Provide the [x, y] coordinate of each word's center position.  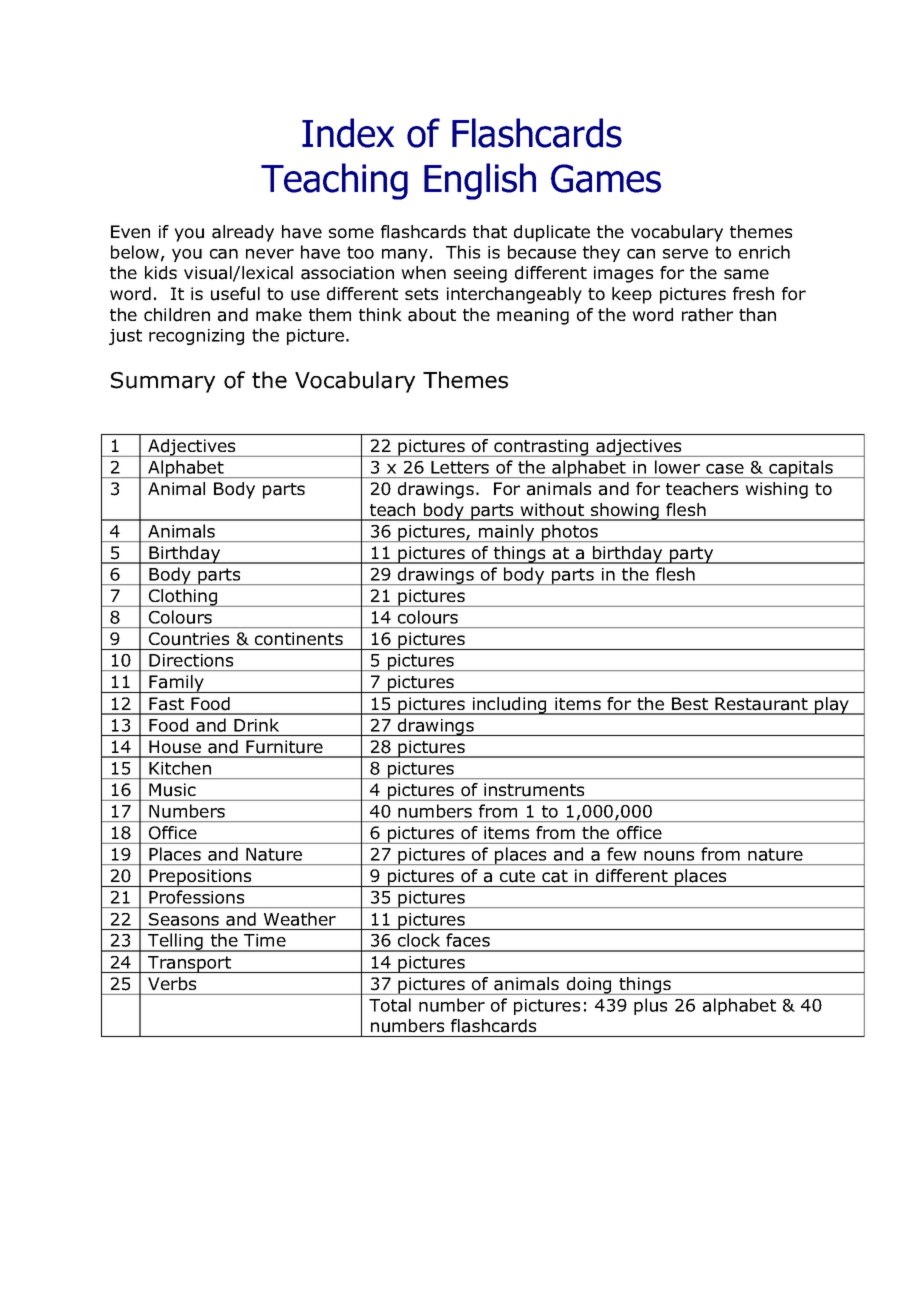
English [480, 181]
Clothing [183, 598]
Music [172, 789]
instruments [534, 790]
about [432, 315]
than [757, 315]
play [832, 706]
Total [390, 1005]
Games [606, 178]
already [243, 233]
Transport [190, 964]
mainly [507, 533]
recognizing [196, 337]
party [692, 555]
